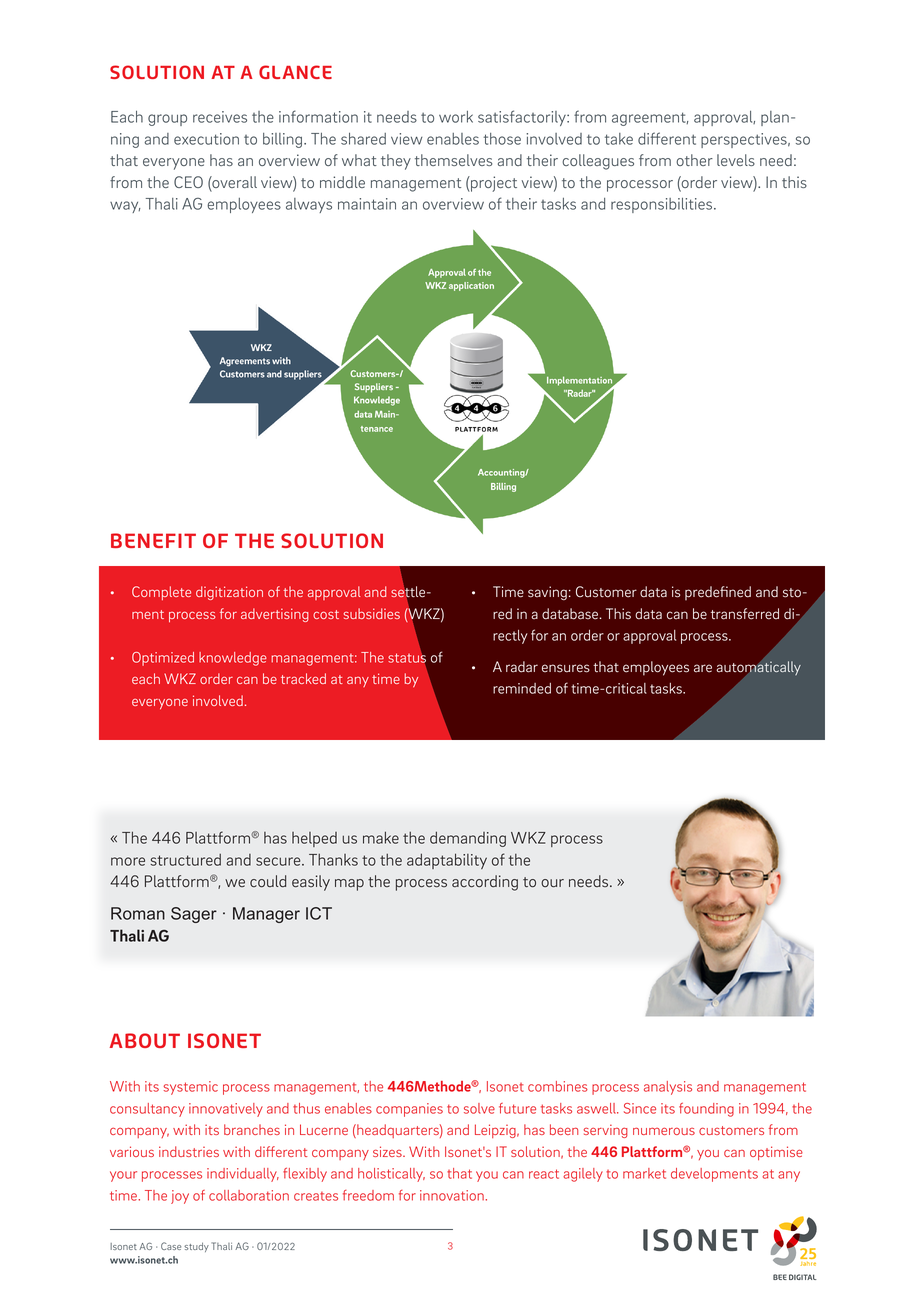 This screenshot has height=1308, width=924. What do you see at coordinates (694, 160) in the screenshot?
I see `other` at bounding box center [694, 160].
